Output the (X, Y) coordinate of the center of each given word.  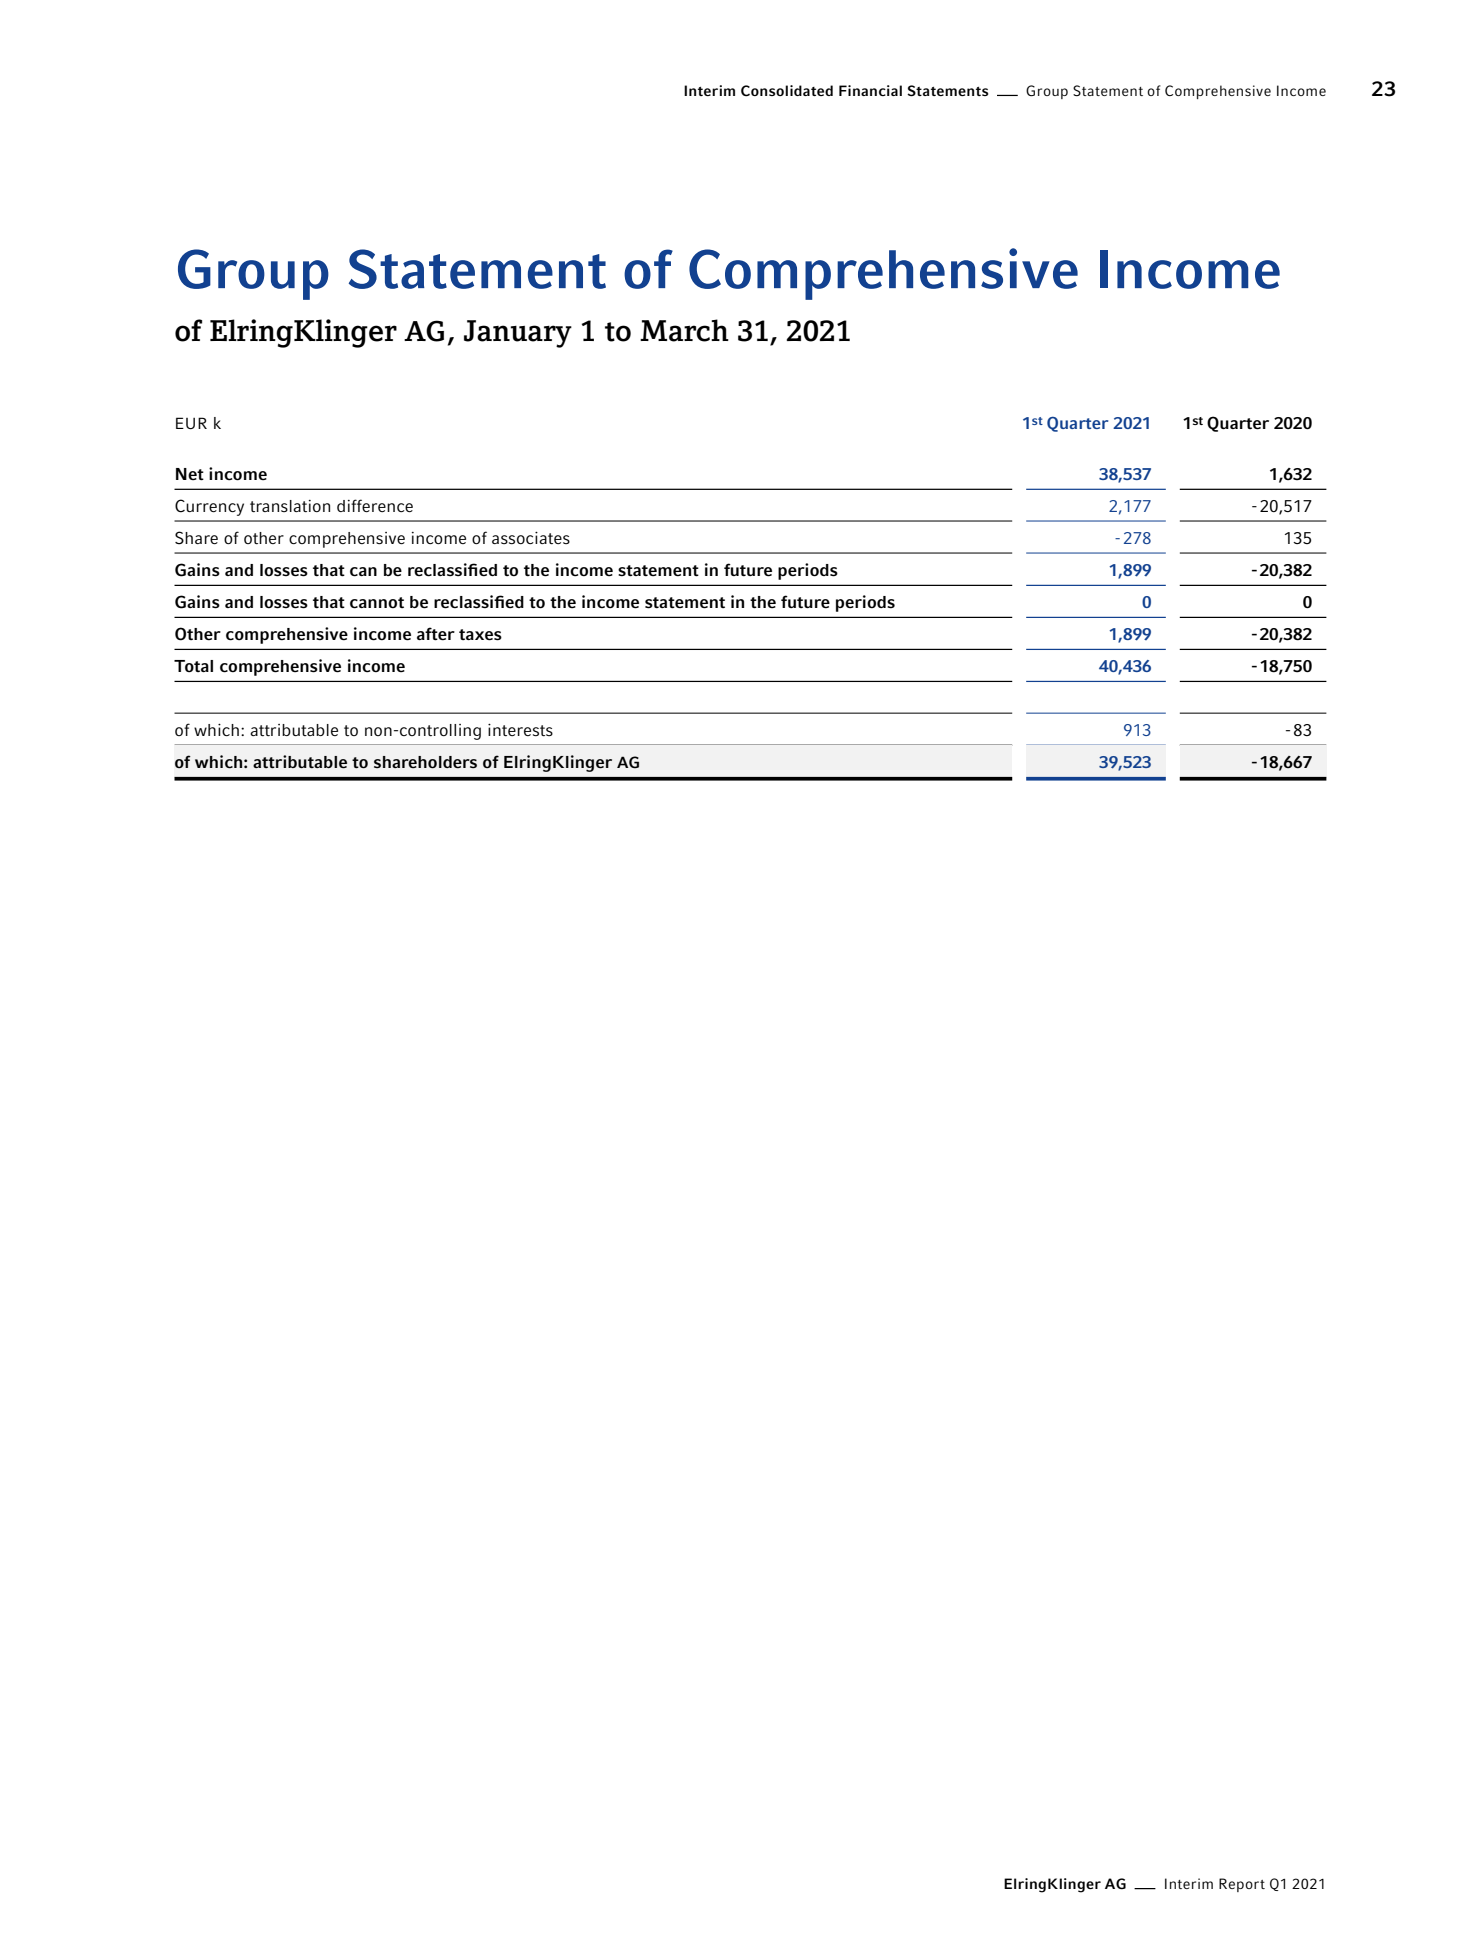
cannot (377, 603)
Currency (209, 507)
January (518, 334)
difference (375, 505)
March (684, 330)
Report (1242, 1885)
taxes (480, 635)
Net (190, 474)
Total (193, 666)
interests (520, 730)
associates (531, 538)
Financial (870, 90)
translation (290, 506)
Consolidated (787, 91)
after (436, 634)
